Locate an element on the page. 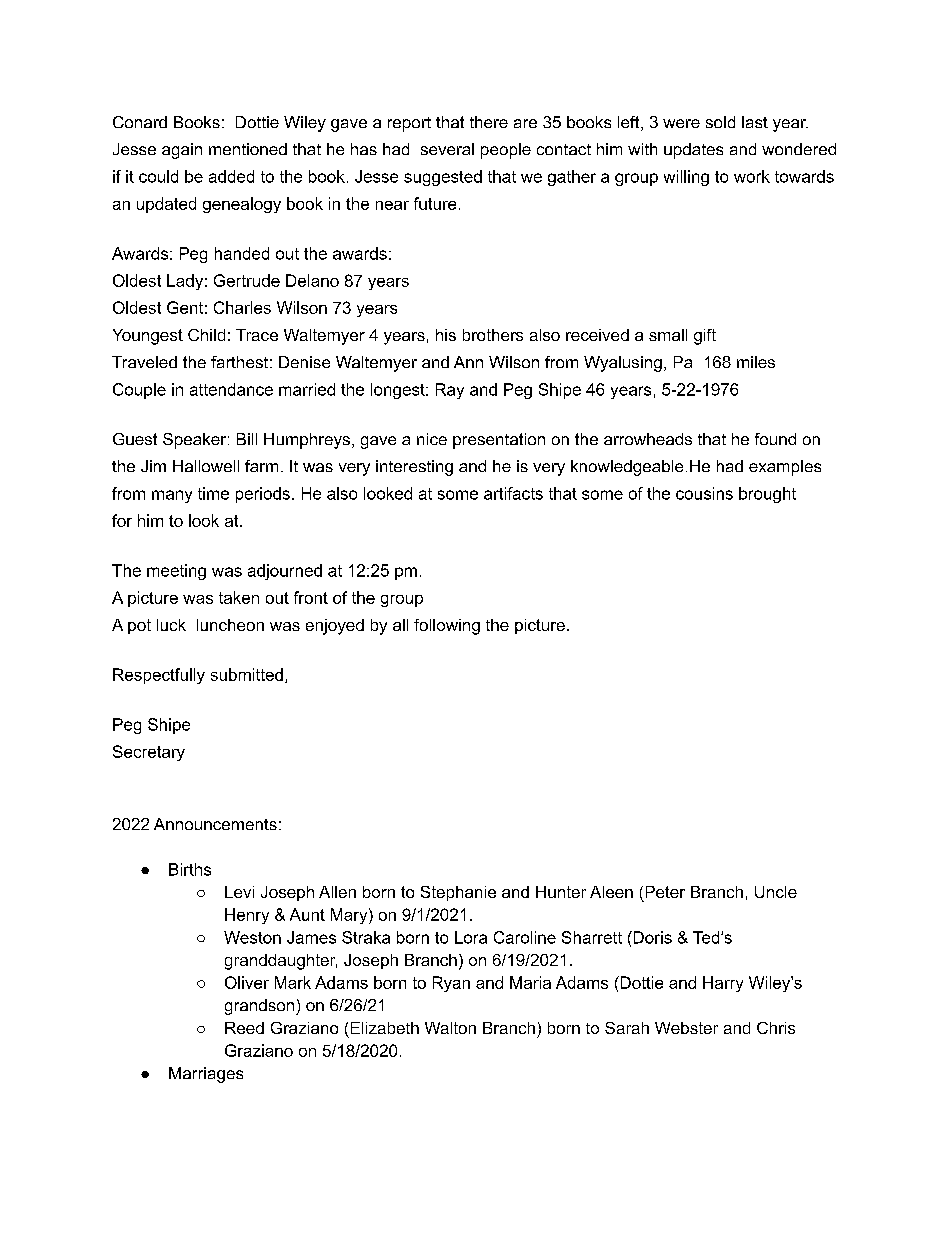 The image size is (952, 1233). taken is located at coordinates (239, 597).
